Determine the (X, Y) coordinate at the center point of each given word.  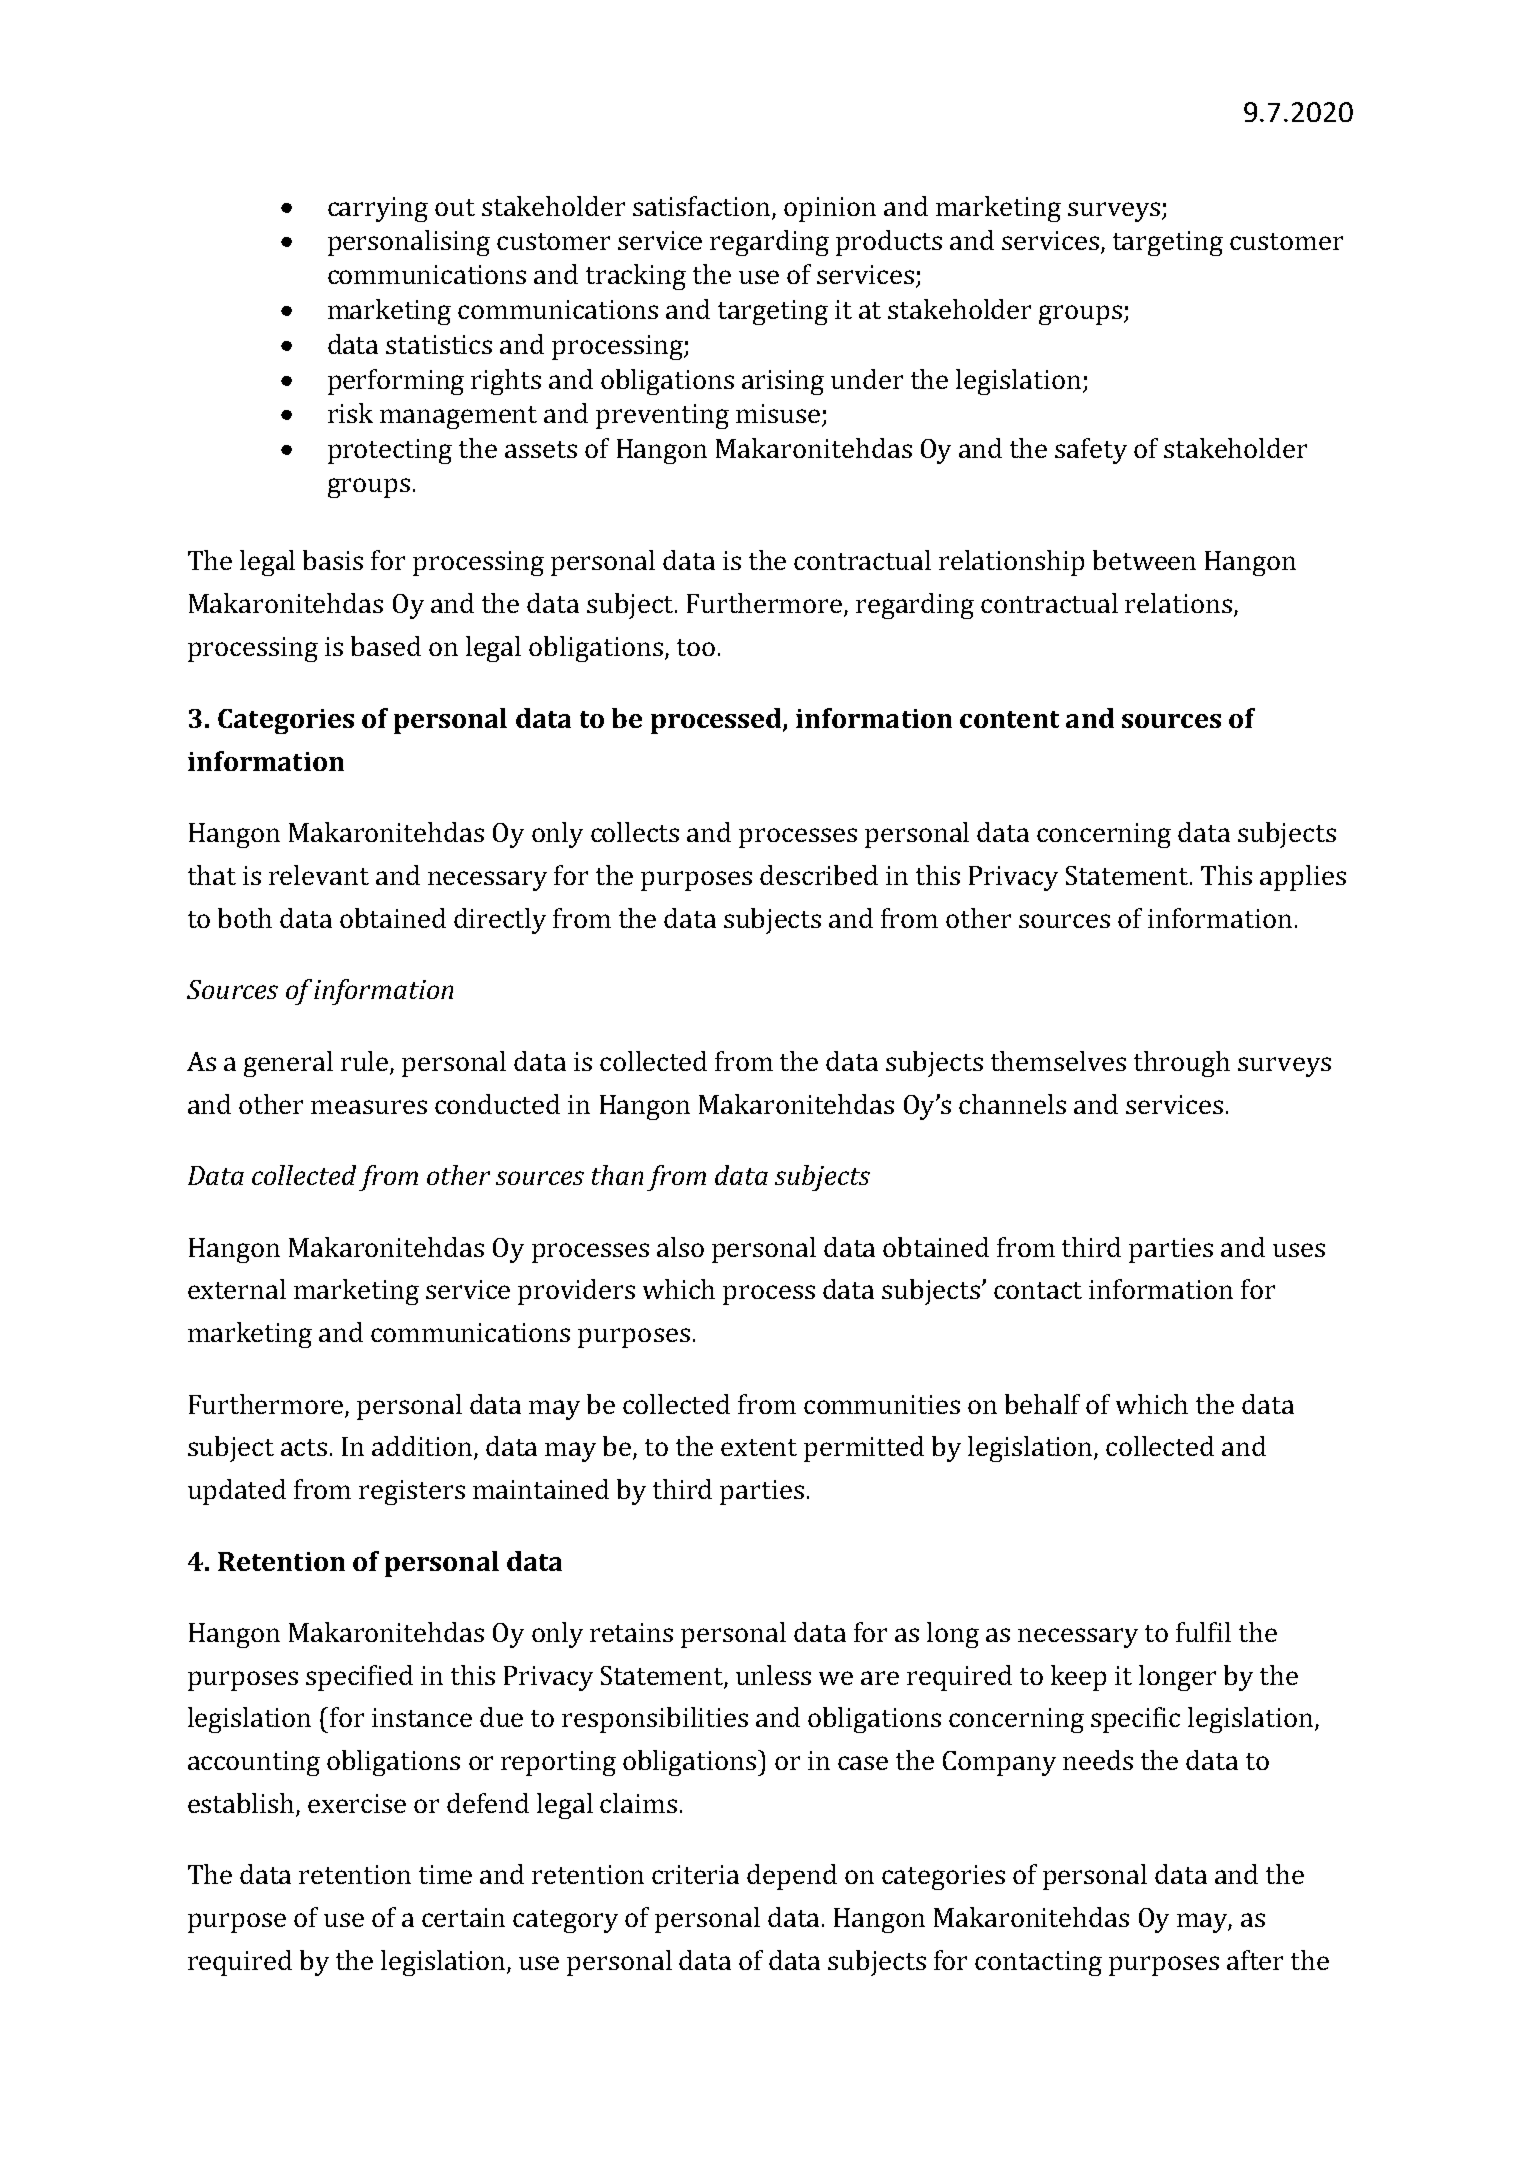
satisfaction (701, 206)
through (1182, 1064)
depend (792, 1877)
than (617, 1175)
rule (364, 1061)
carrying (378, 209)
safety (1091, 451)
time (445, 1874)
